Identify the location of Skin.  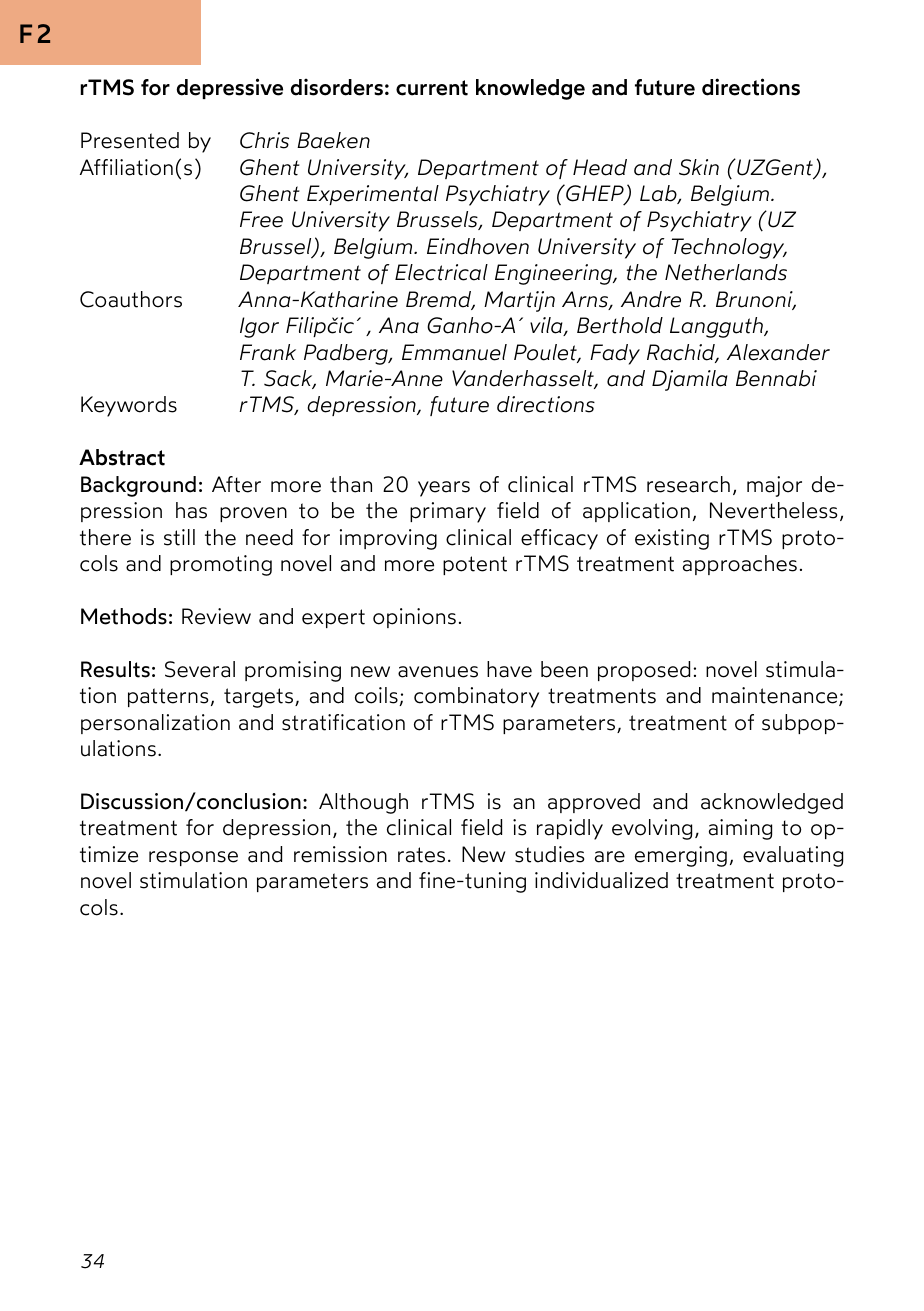
(699, 167).
